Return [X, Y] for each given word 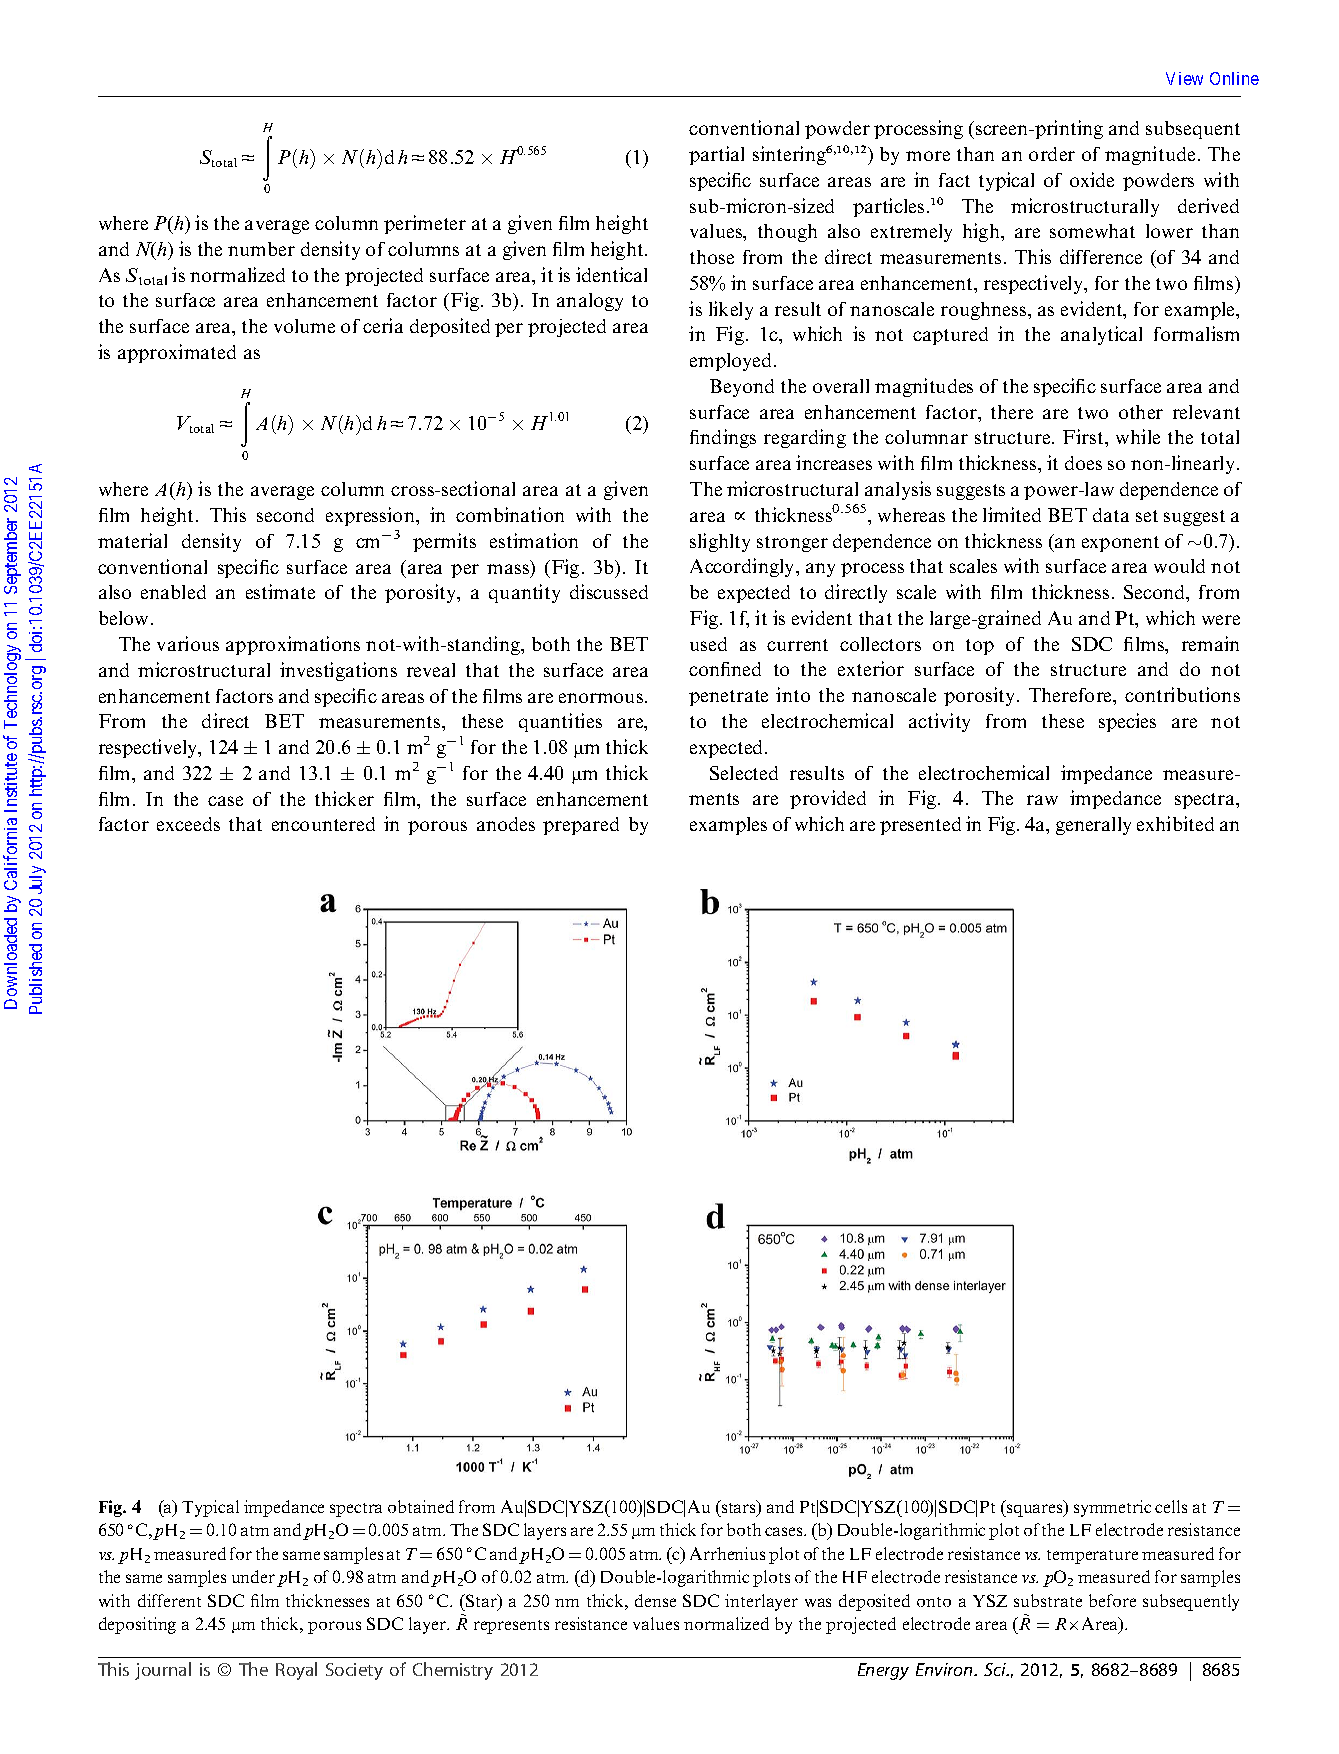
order [1052, 154]
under [255, 1578]
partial [716, 155]
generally [1093, 826]
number [261, 249]
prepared [581, 826]
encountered [323, 824]
